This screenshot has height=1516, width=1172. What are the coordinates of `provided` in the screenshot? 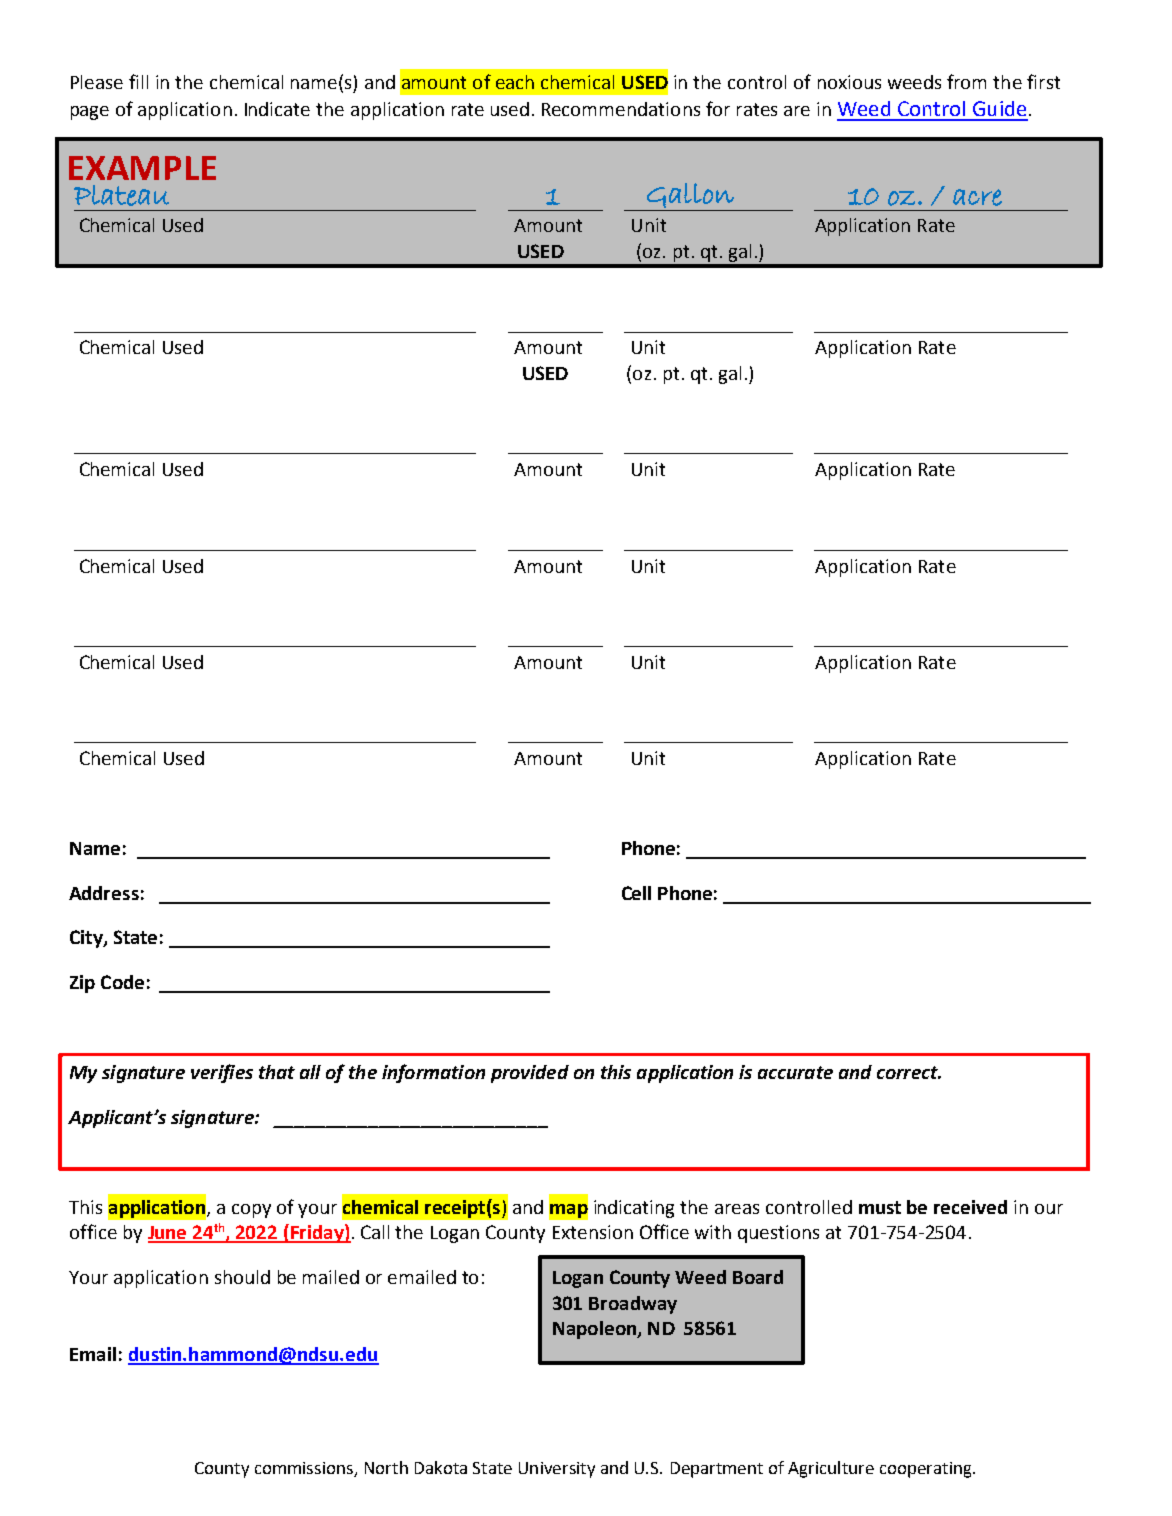 It's located at (530, 1074).
